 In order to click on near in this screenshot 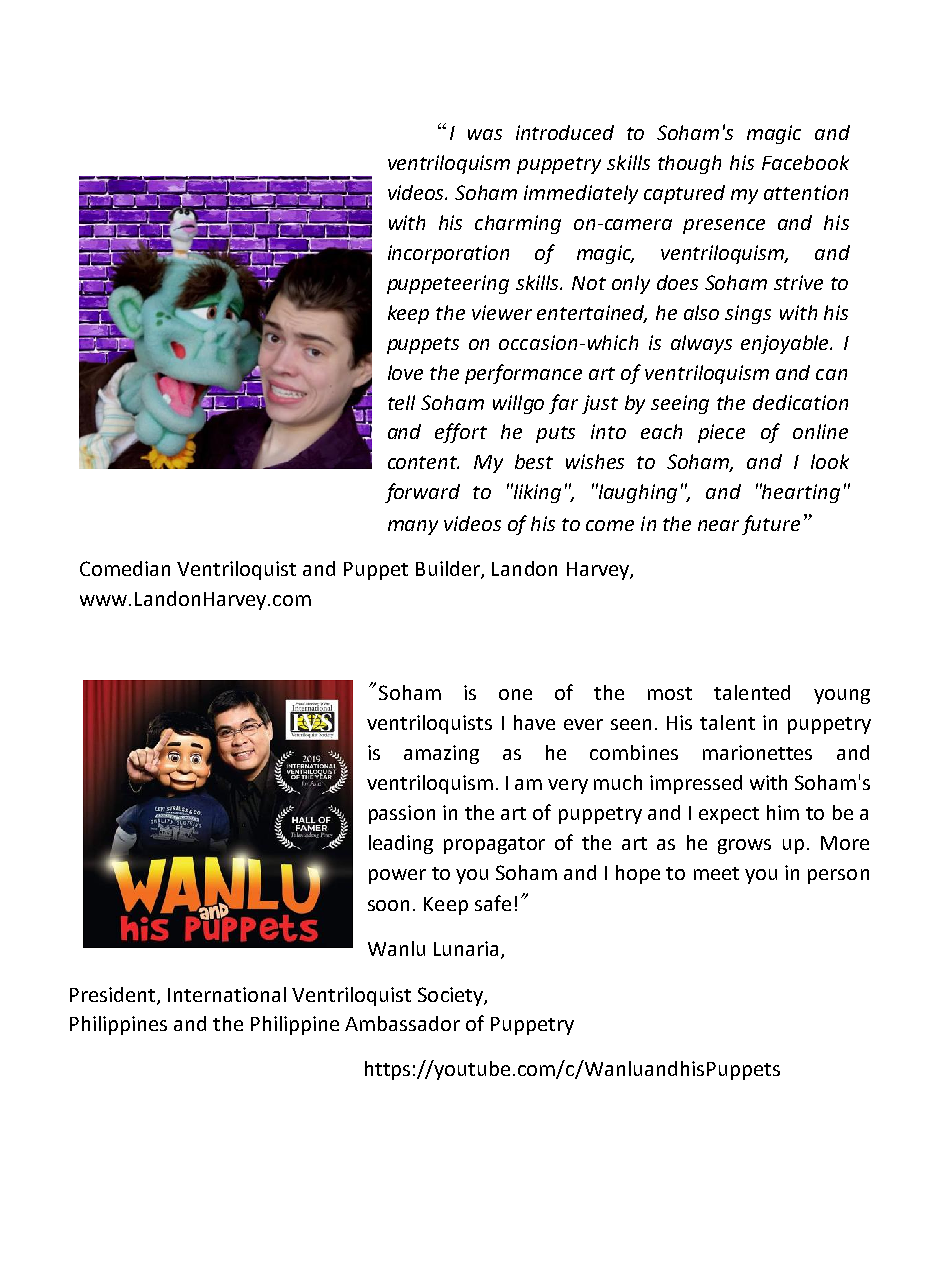, I will do `click(718, 525)`.
